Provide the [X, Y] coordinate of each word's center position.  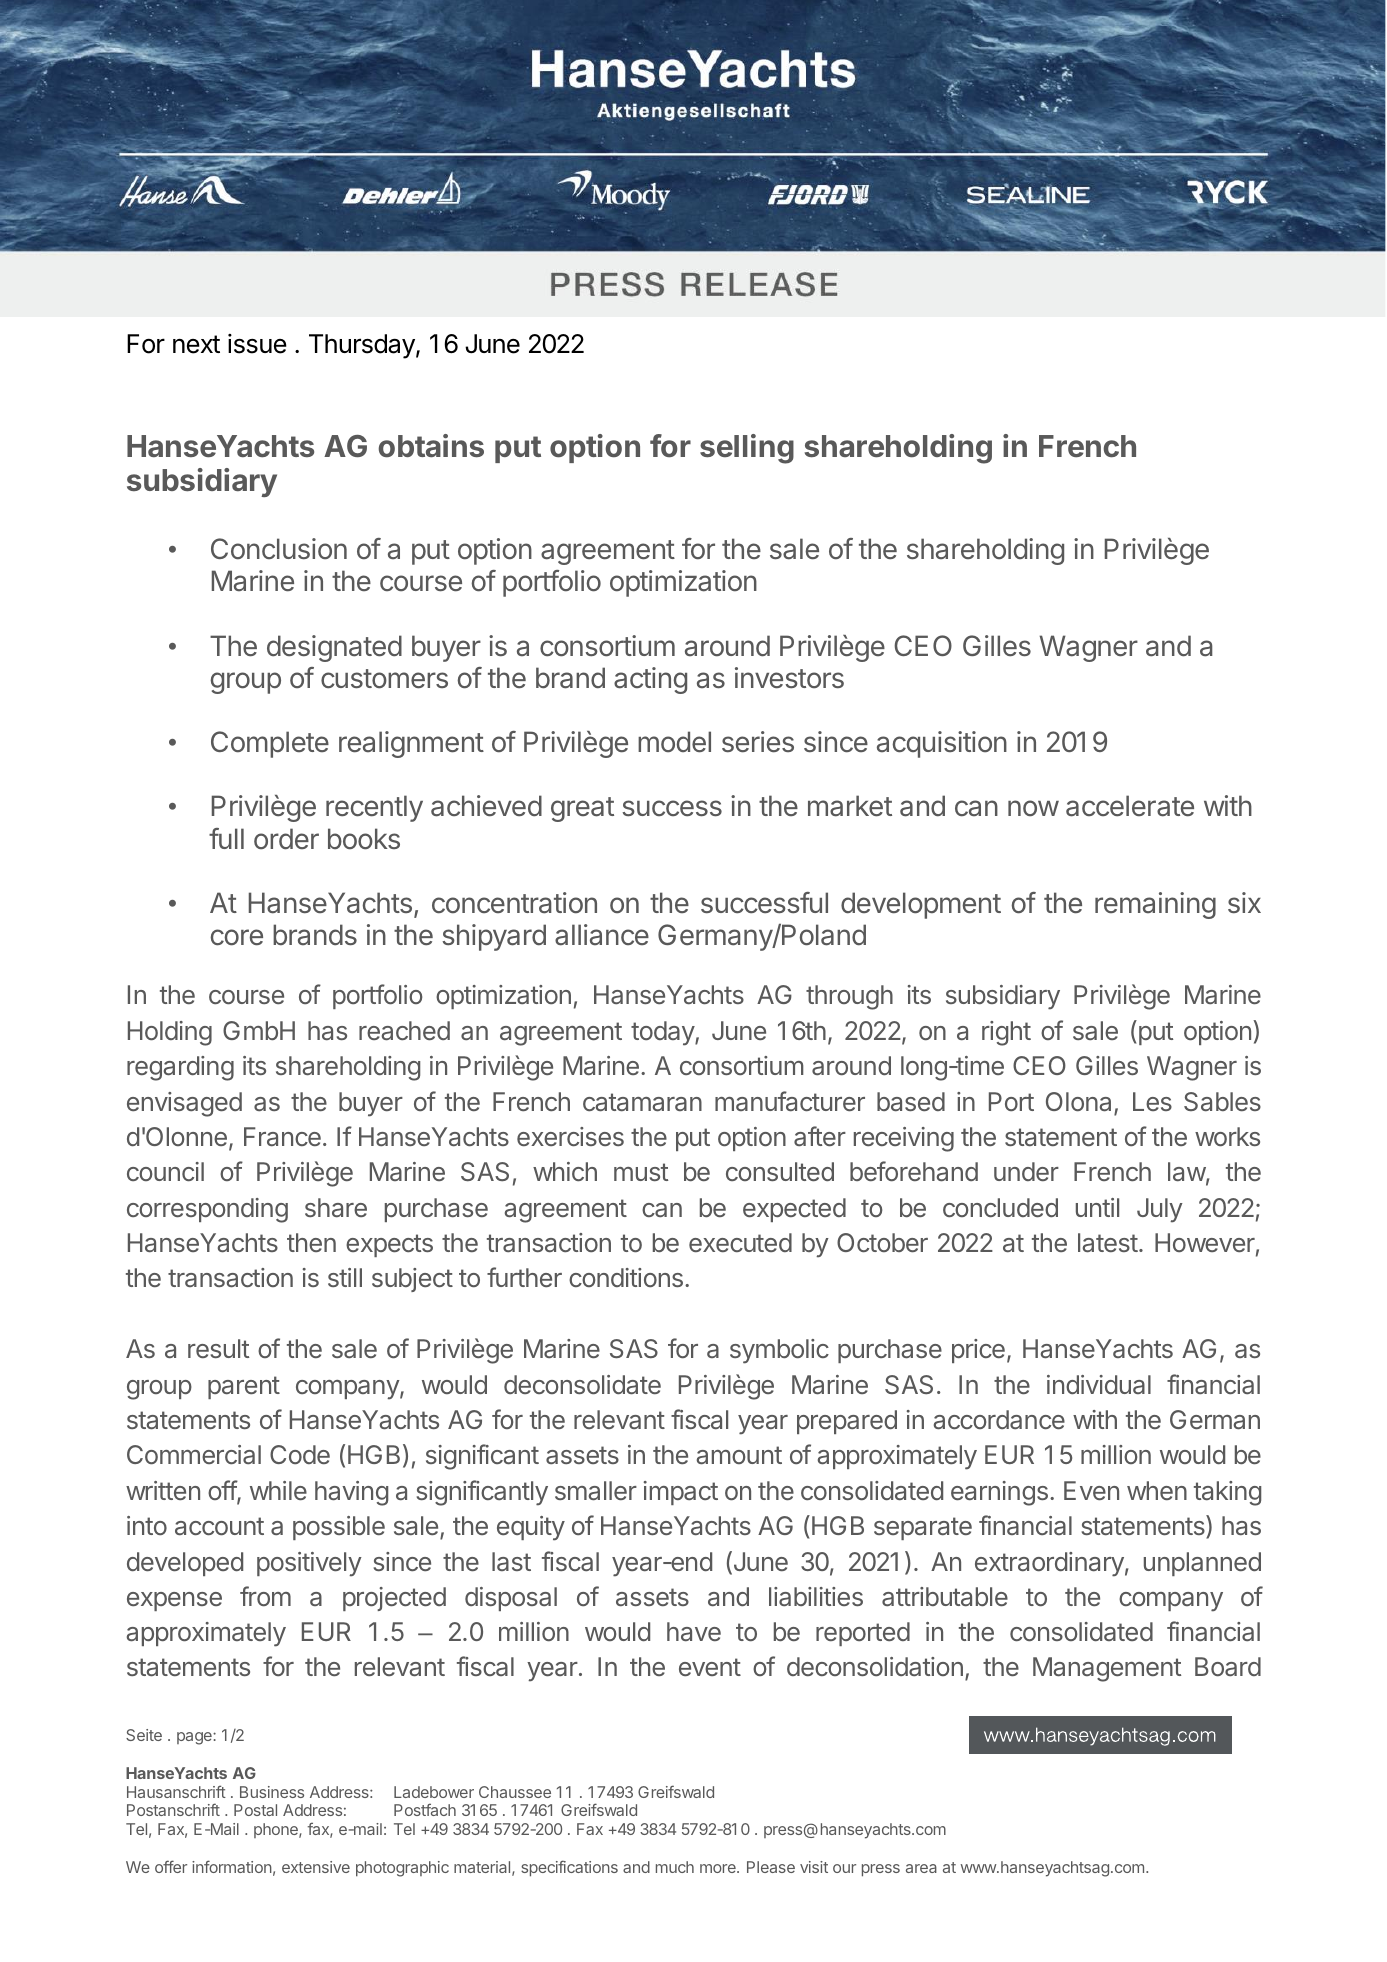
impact [681, 1493]
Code [300, 1454]
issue [257, 344]
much [675, 1867]
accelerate [1130, 806]
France [282, 1136]
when [1157, 1490]
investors [789, 678]
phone [277, 1830]
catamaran [642, 1102]
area [921, 1868]
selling [747, 449]
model [674, 742]
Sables [1222, 1101]
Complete [270, 744]
